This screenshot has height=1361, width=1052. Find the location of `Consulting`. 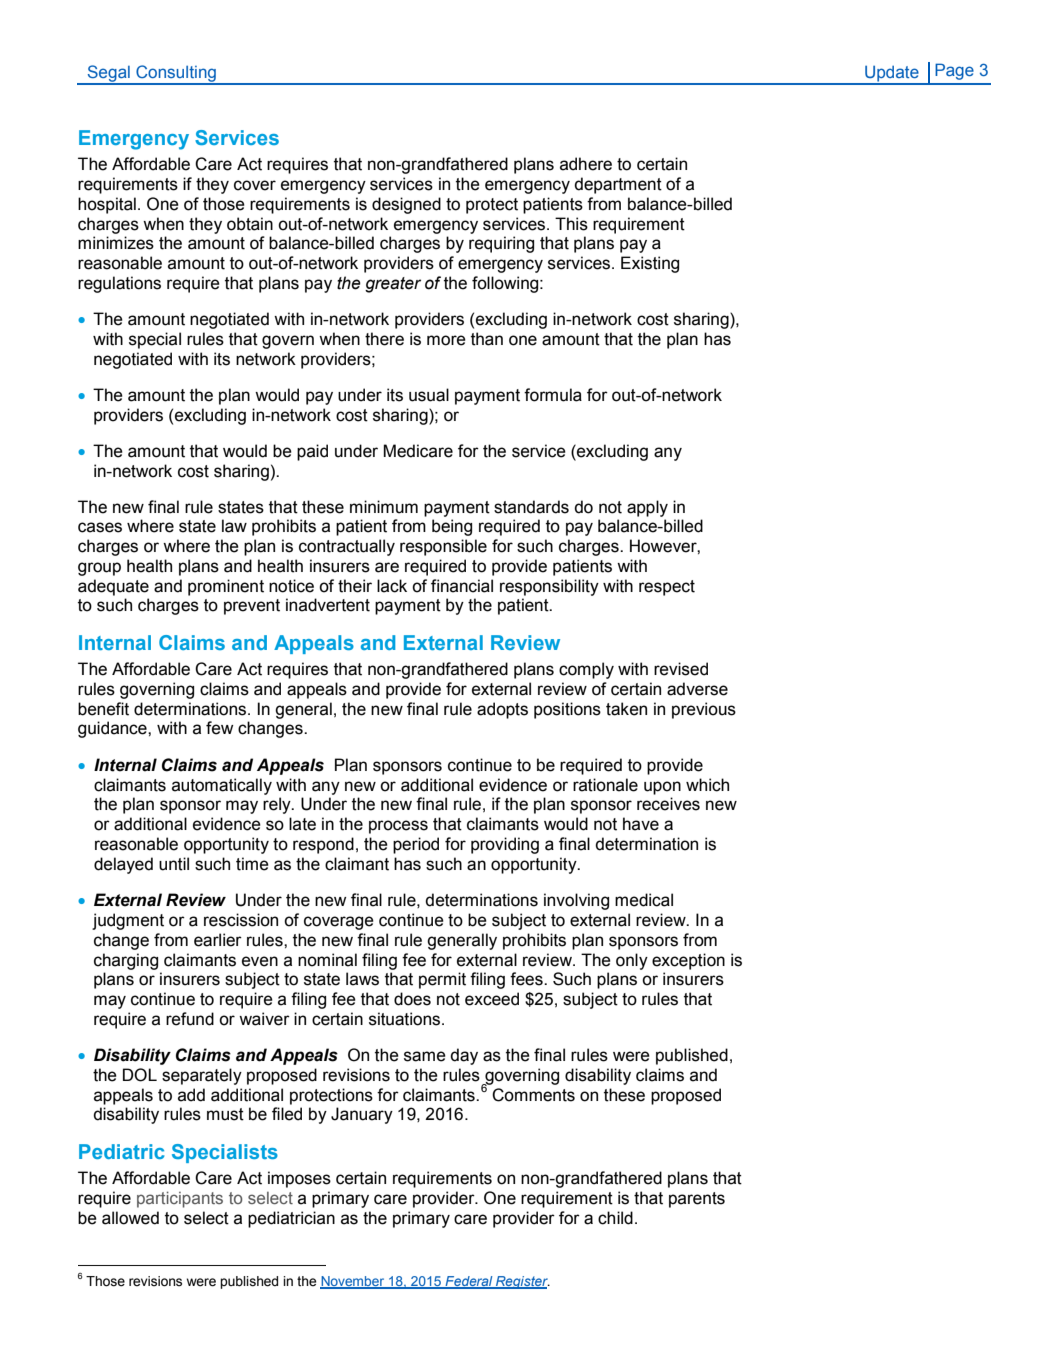

Consulting is located at coordinates (176, 74).
